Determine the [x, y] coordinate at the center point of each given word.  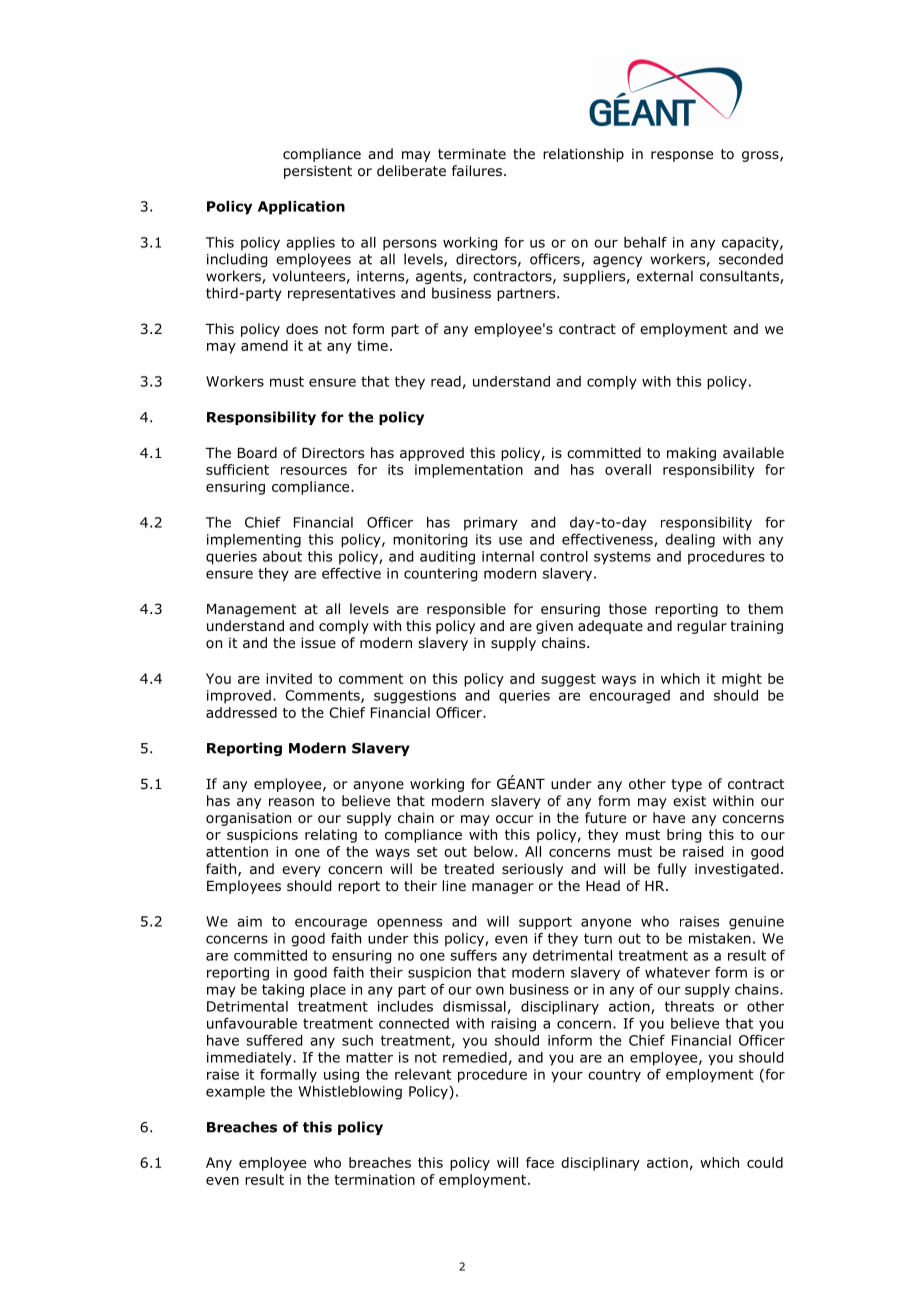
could [765, 1162]
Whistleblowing [350, 1093]
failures [478, 170]
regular [702, 627]
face [540, 1162]
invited [289, 678]
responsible [466, 610]
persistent [318, 172]
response [682, 156]
